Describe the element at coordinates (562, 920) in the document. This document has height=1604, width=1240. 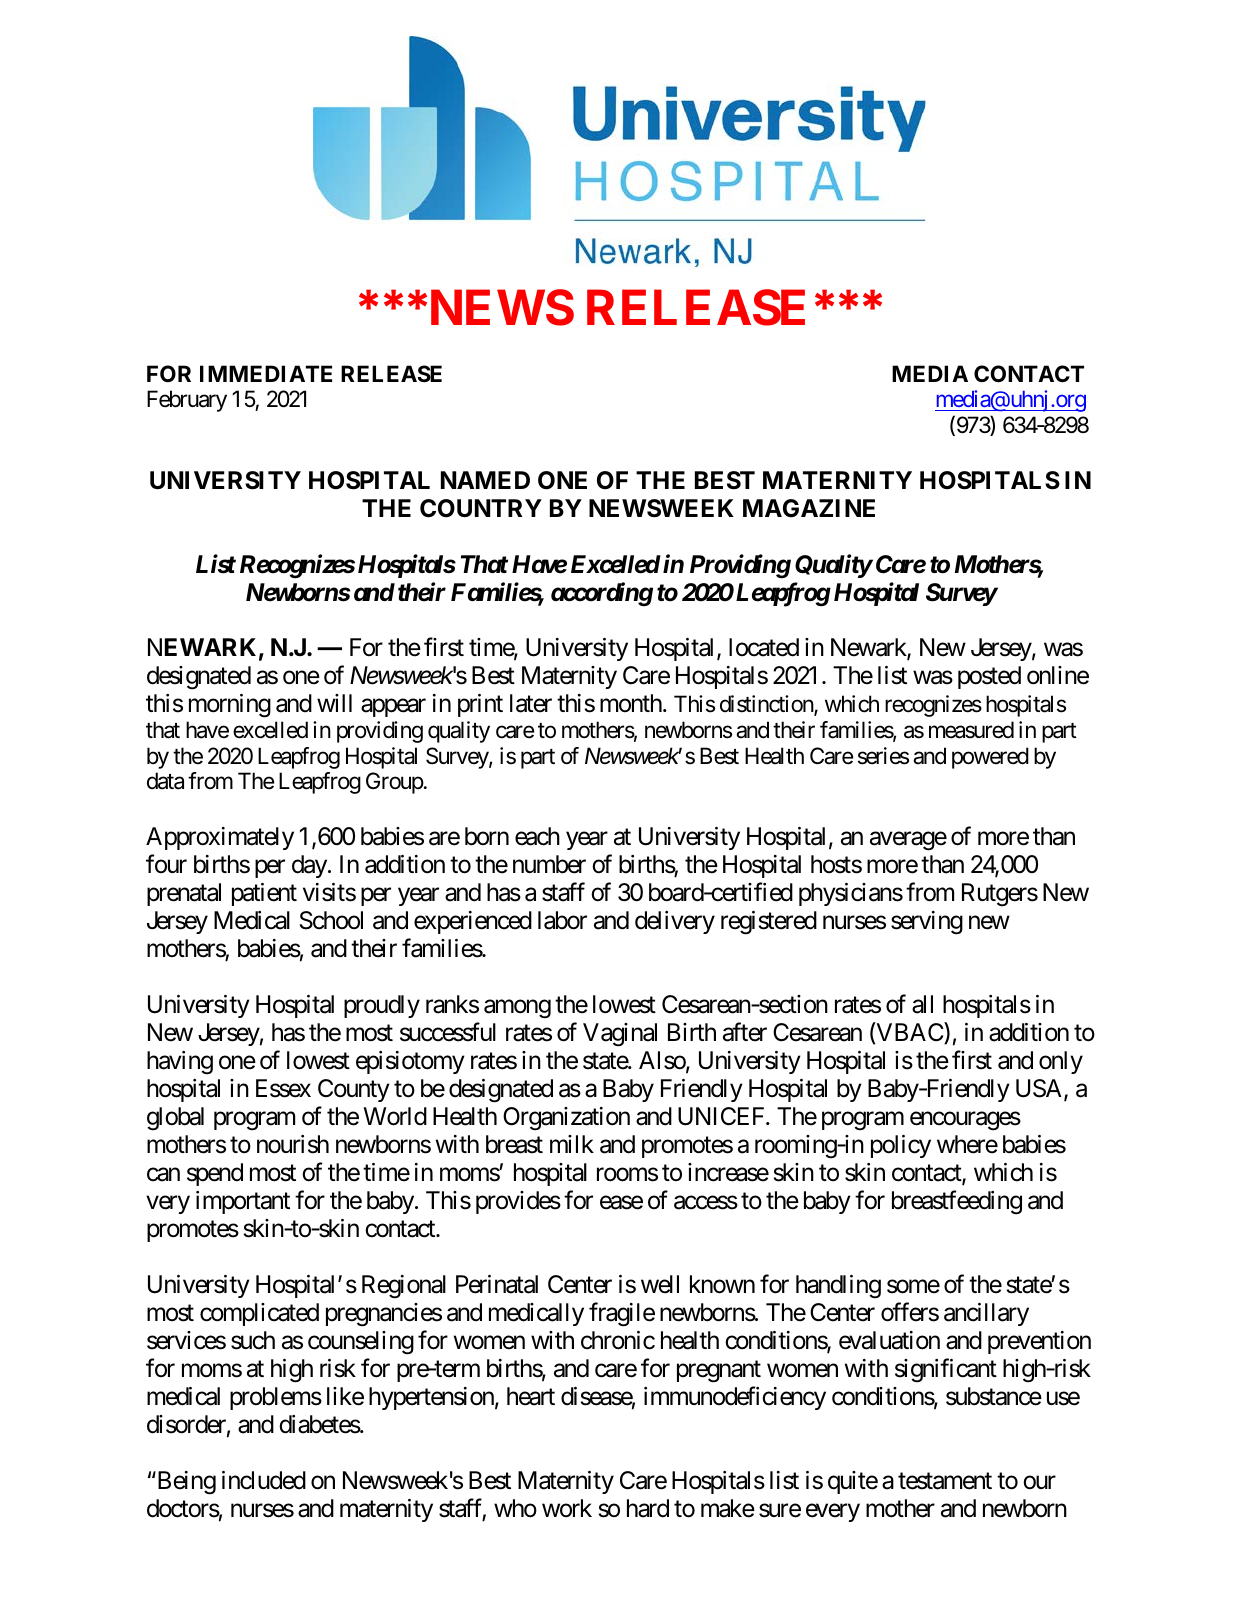
I see `labor` at that location.
